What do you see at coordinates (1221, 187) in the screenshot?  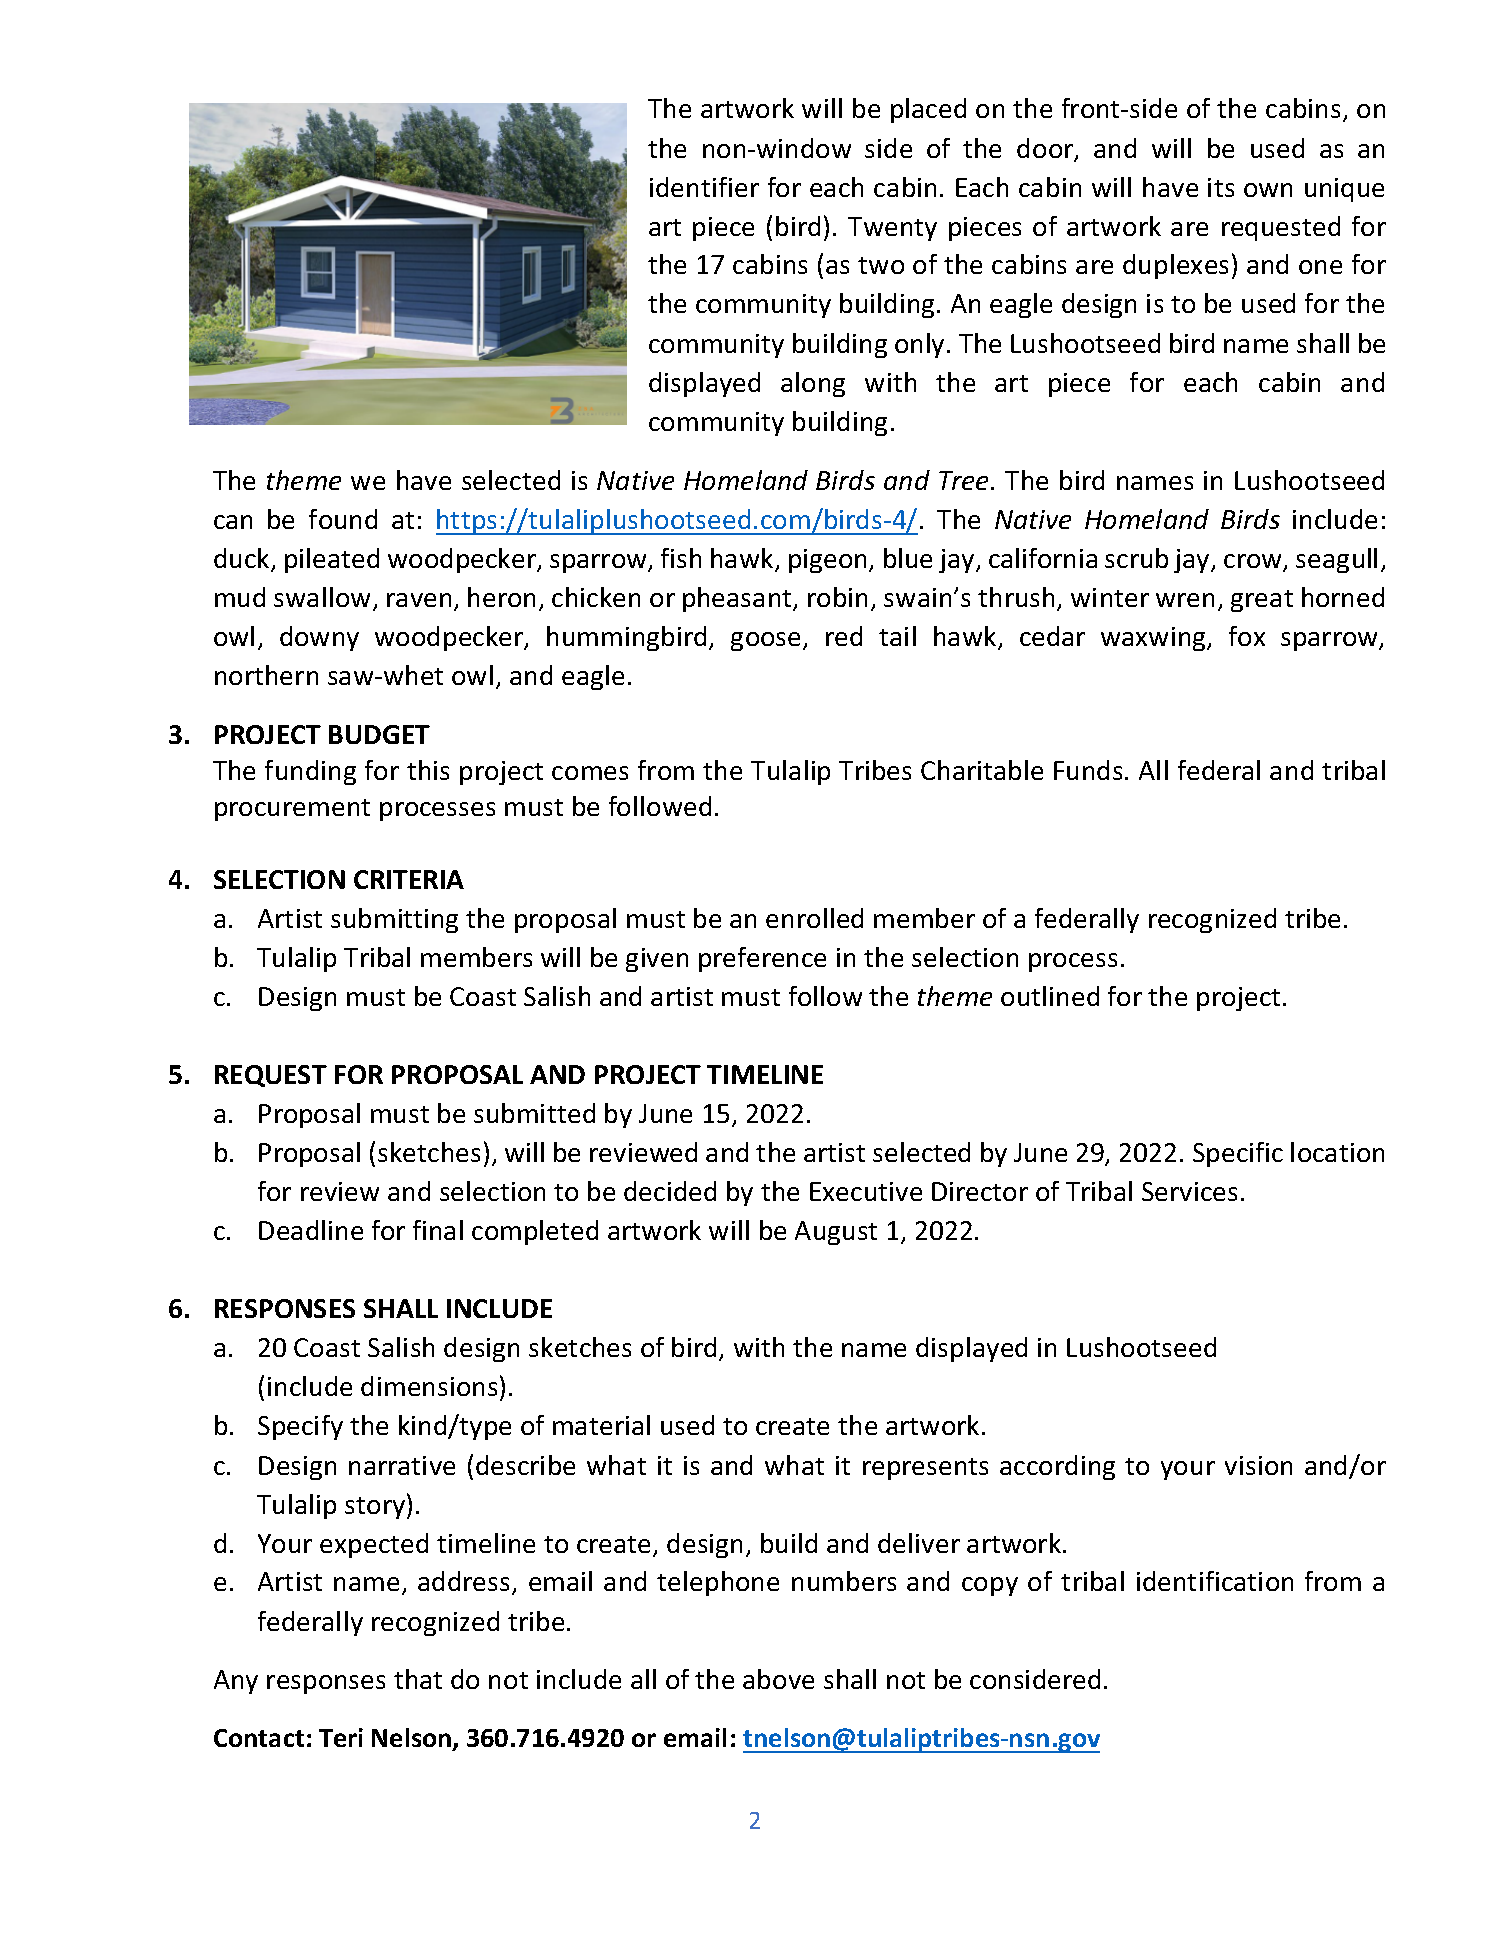 I see `its` at bounding box center [1221, 187].
